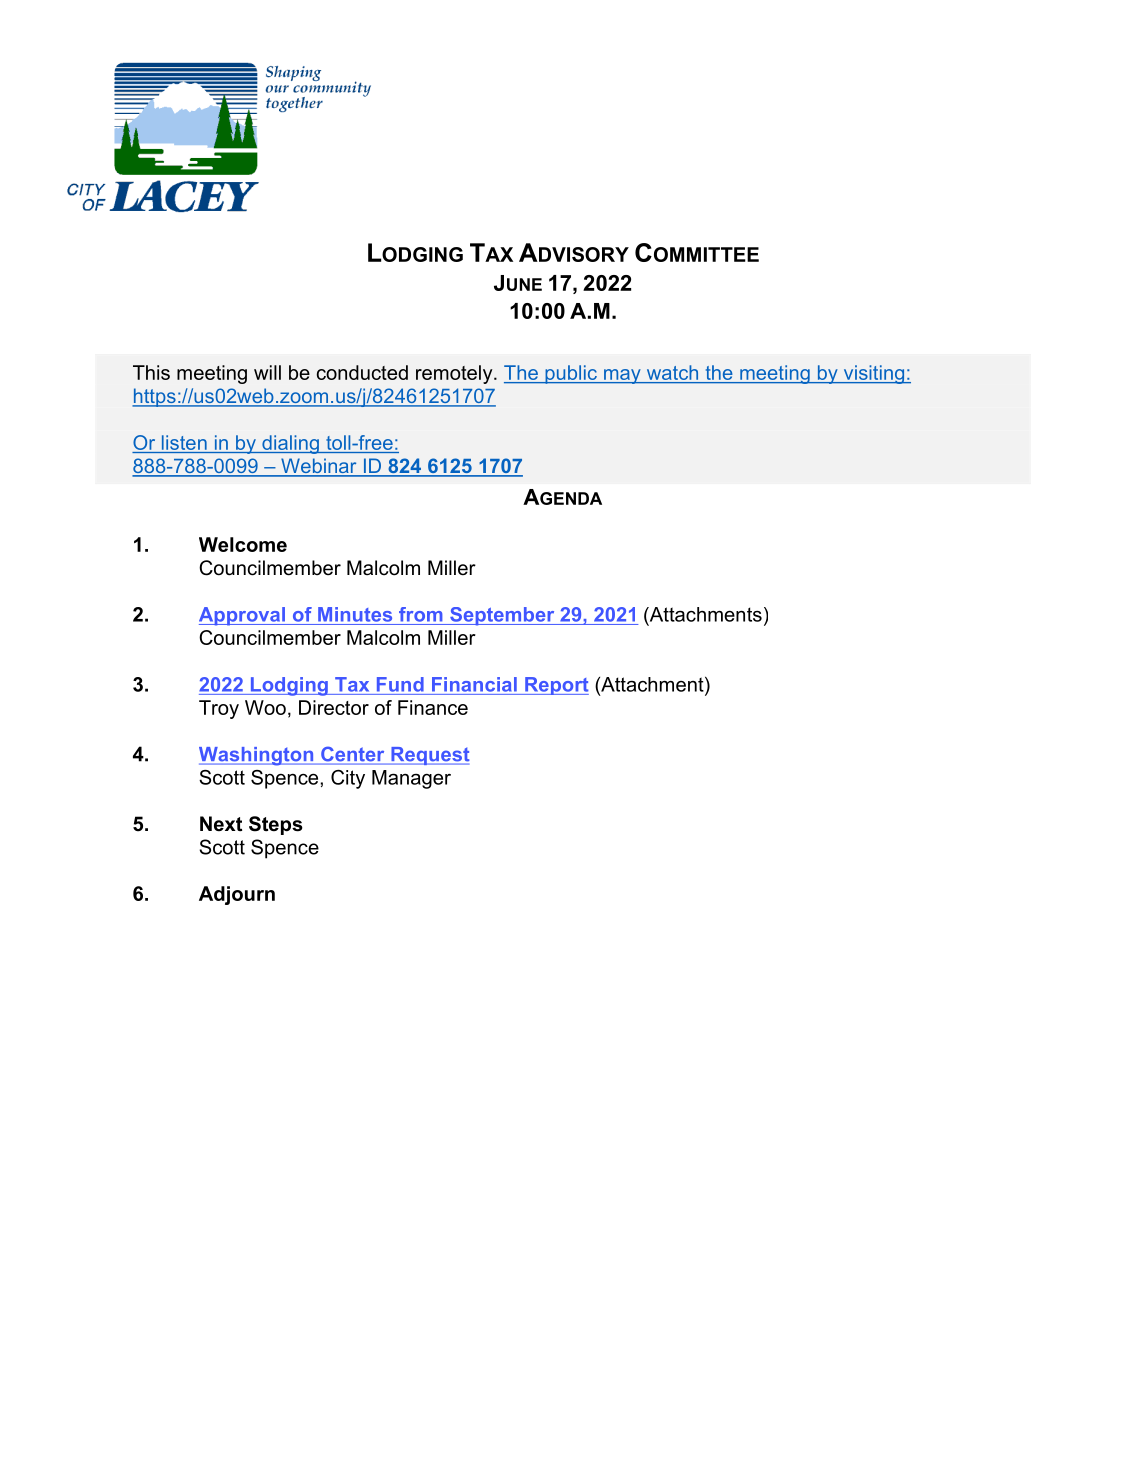 The image size is (1126, 1457). Describe the element at coordinates (873, 374) in the page. I see `visiting` at that location.
